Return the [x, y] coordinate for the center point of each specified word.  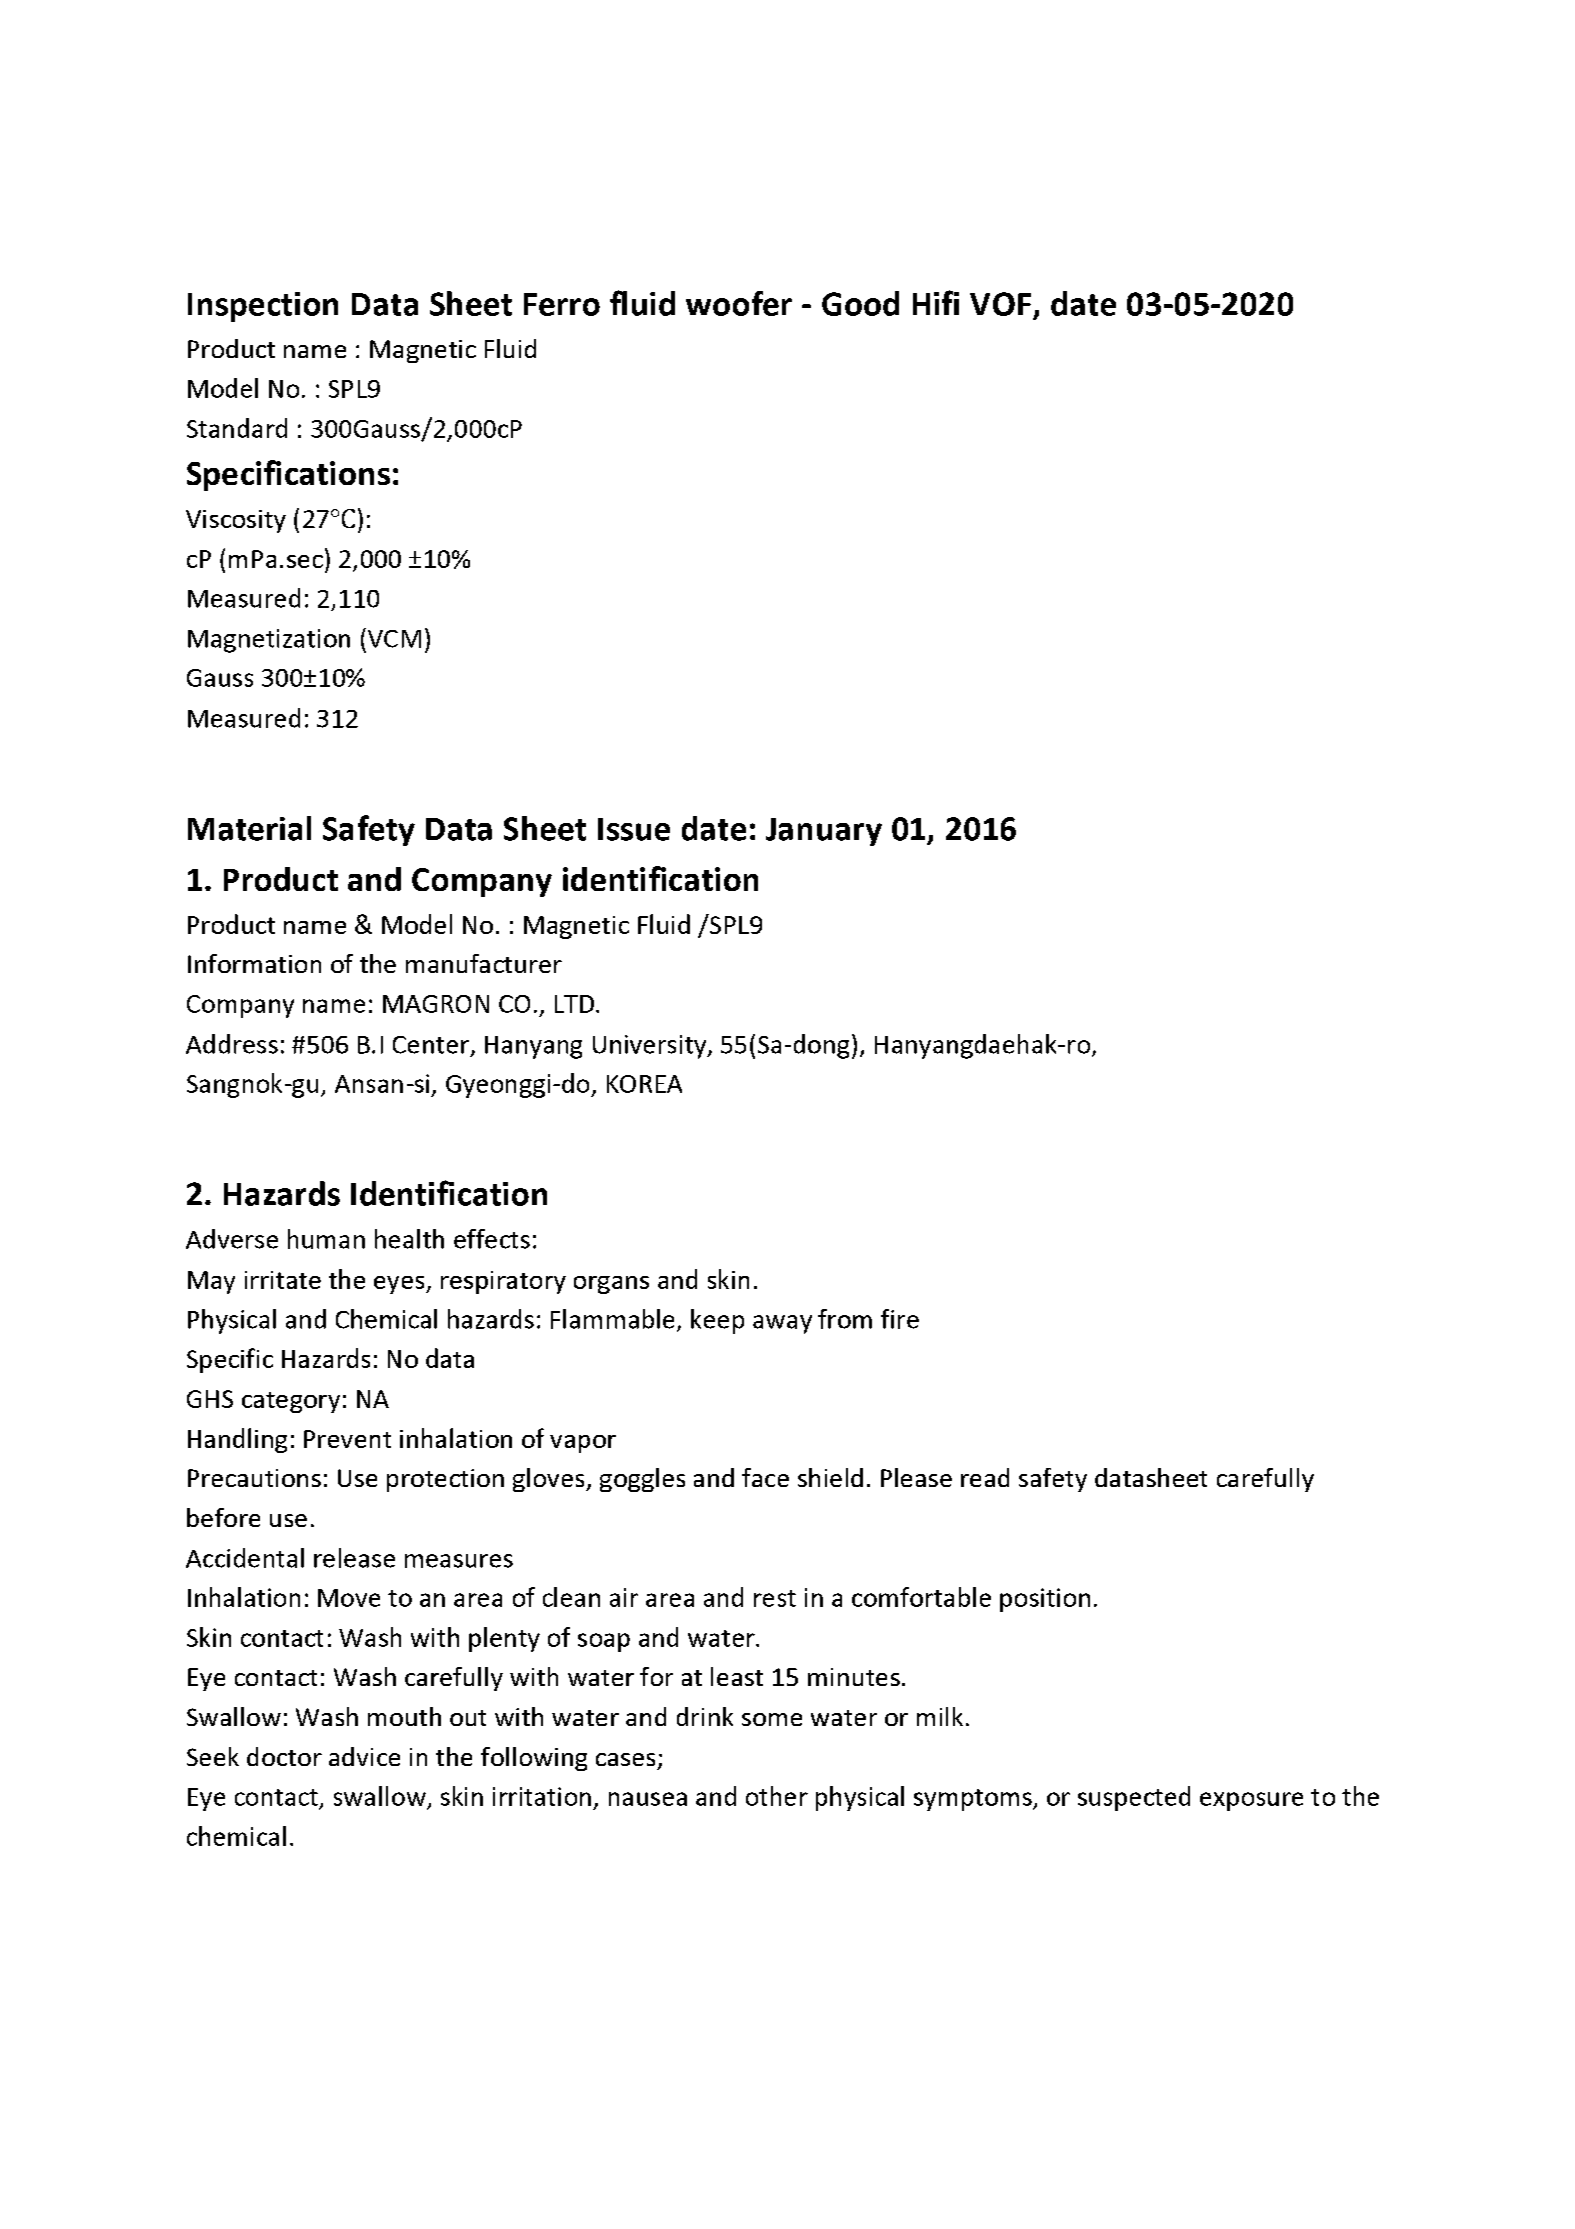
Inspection [263, 307]
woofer [739, 303]
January [824, 832]
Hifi [936, 302]
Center [431, 1045]
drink [705, 1716]
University [651, 1047]
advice [364, 1756]
